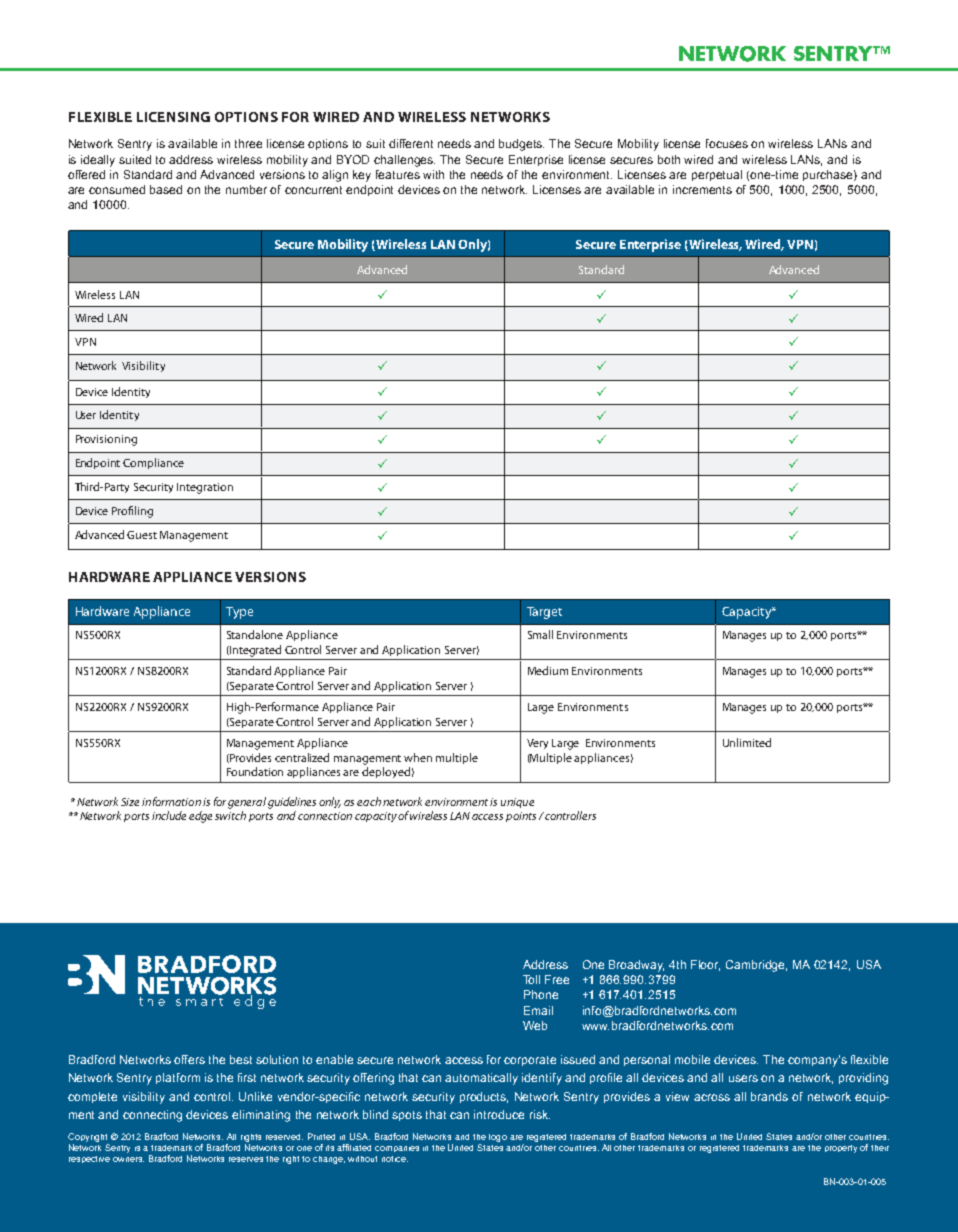 This image has height=1232, width=958. Describe the element at coordinates (717, 175) in the image. I see `perpetual` at that location.
